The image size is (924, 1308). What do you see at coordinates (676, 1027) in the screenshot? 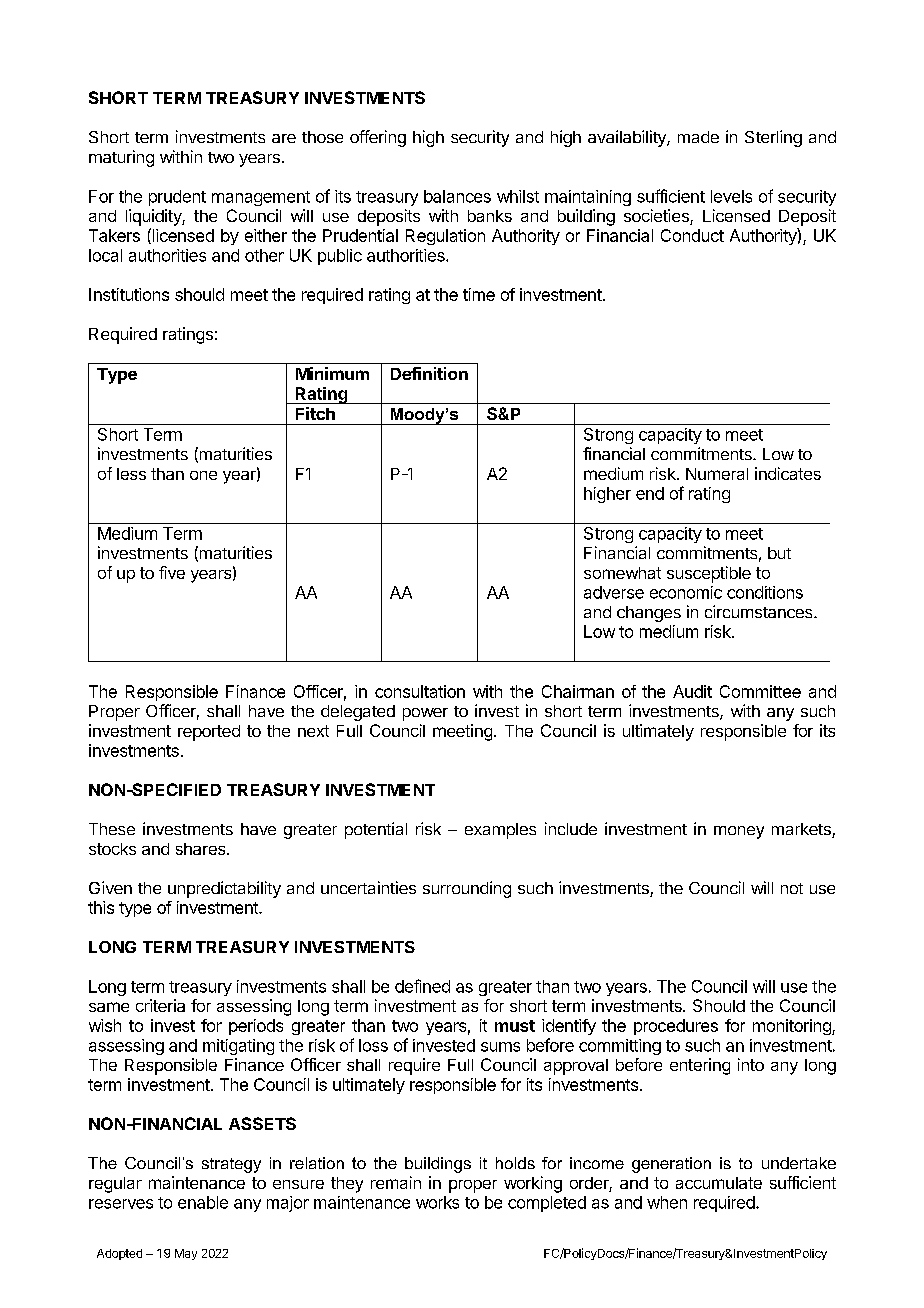
I see `procedures` at bounding box center [676, 1027].
